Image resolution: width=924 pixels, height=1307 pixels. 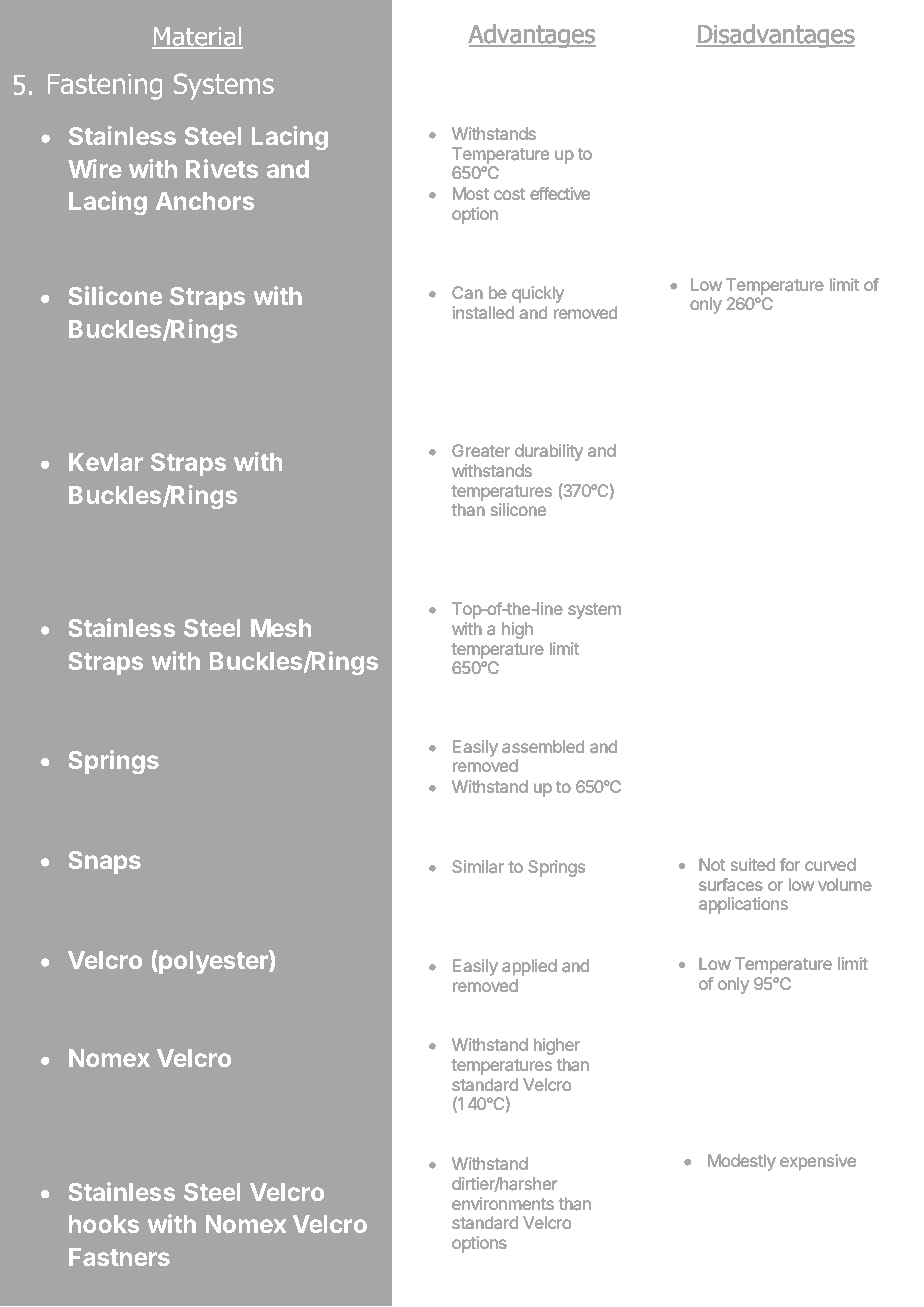 What do you see at coordinates (281, 628) in the page?
I see `Mesh` at bounding box center [281, 628].
